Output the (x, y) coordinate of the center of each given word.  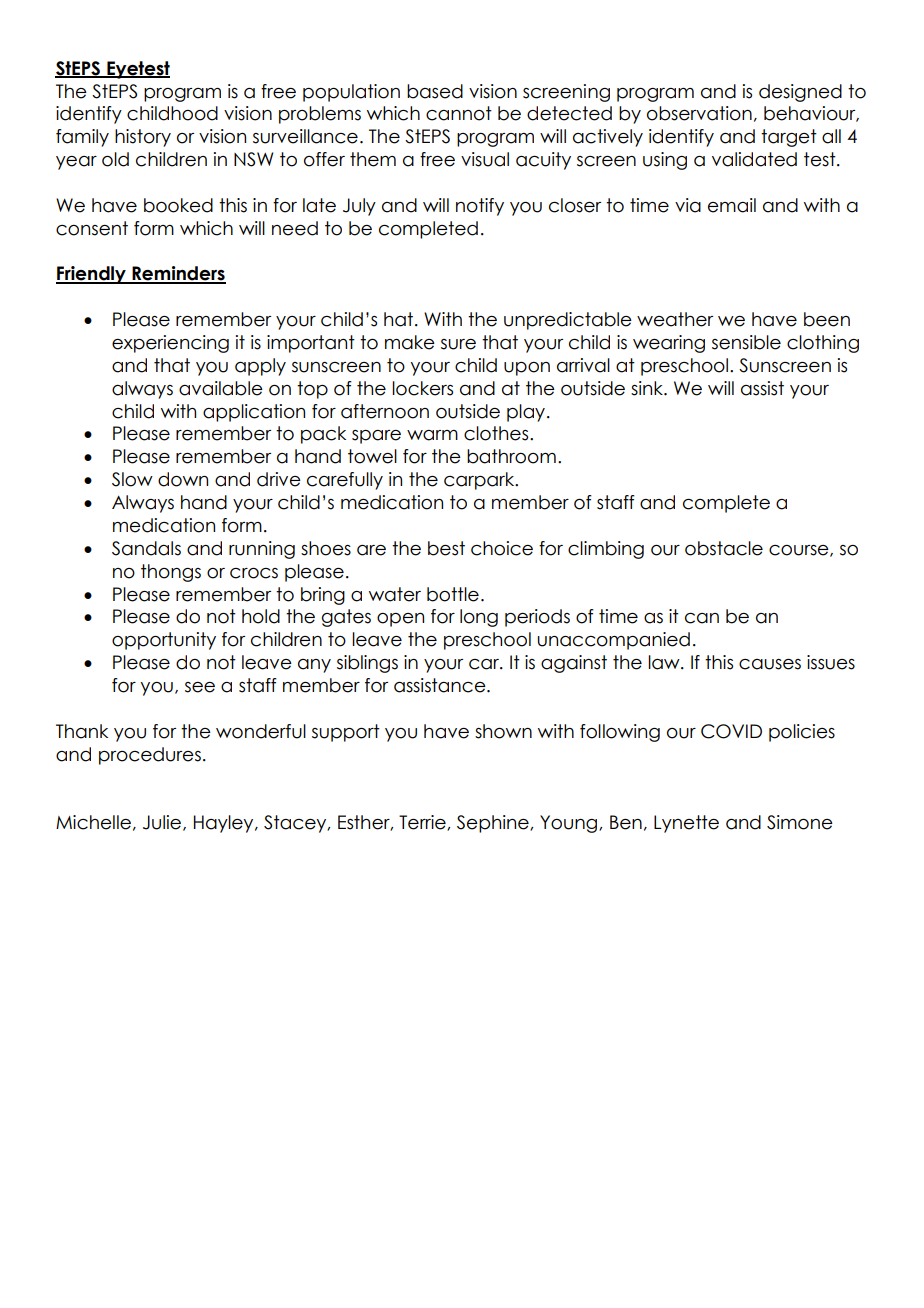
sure (458, 344)
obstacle (724, 548)
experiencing (170, 344)
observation (699, 113)
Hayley (225, 824)
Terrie (423, 823)
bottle (453, 594)
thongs (171, 573)
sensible (746, 342)
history (143, 138)
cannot (459, 113)
